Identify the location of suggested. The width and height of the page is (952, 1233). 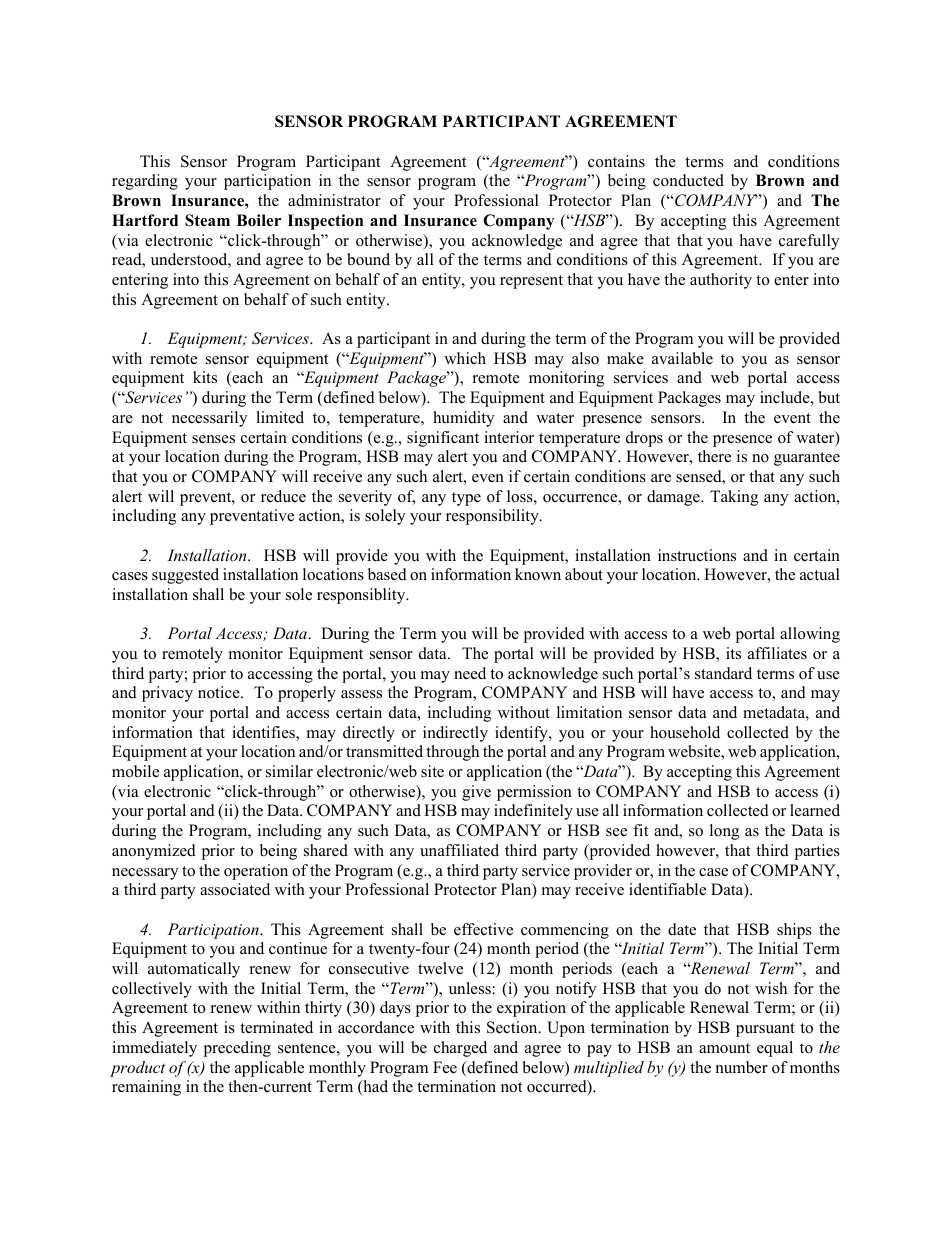
(185, 576).
